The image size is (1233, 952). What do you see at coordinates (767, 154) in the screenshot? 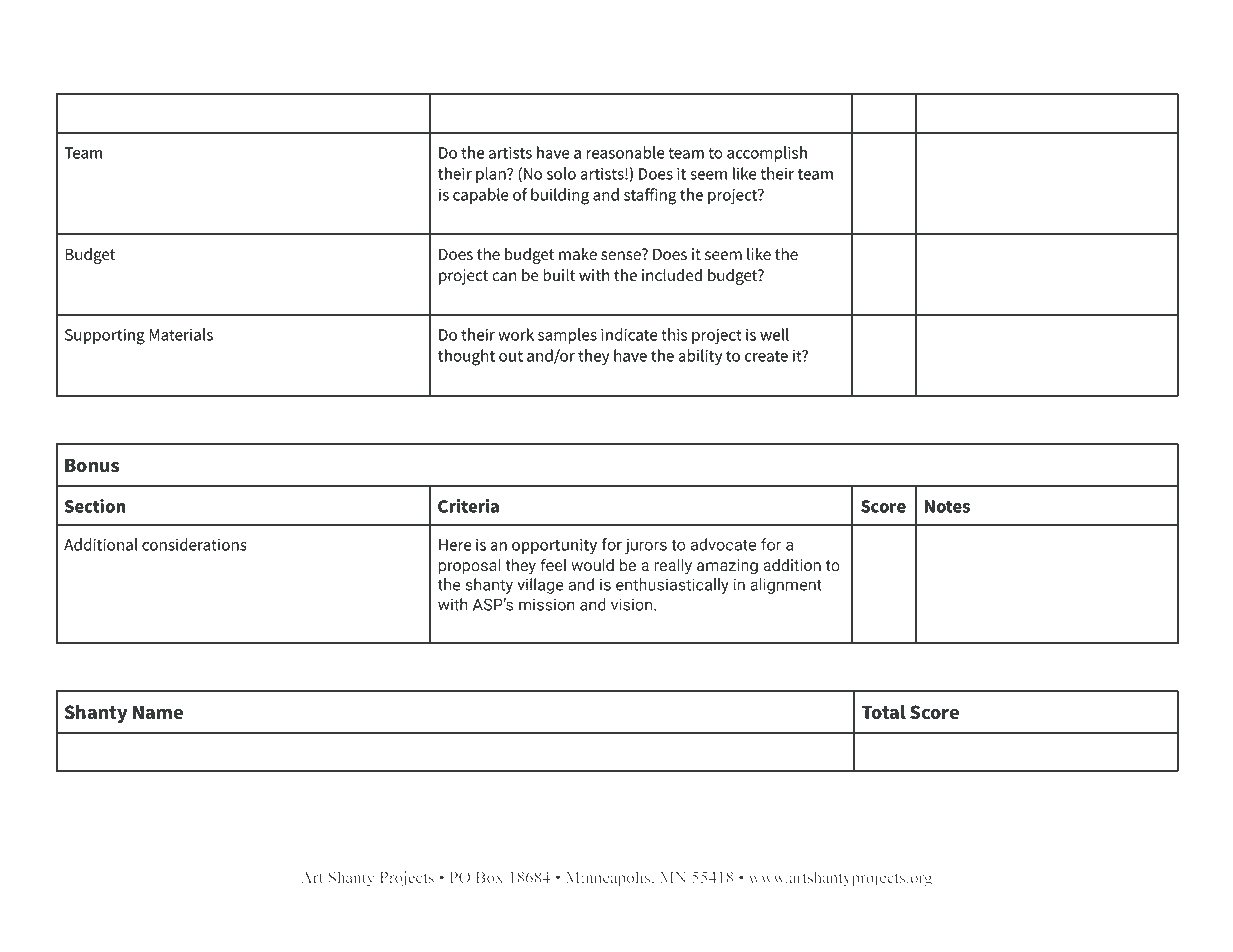
I see `accomplish` at bounding box center [767, 154].
